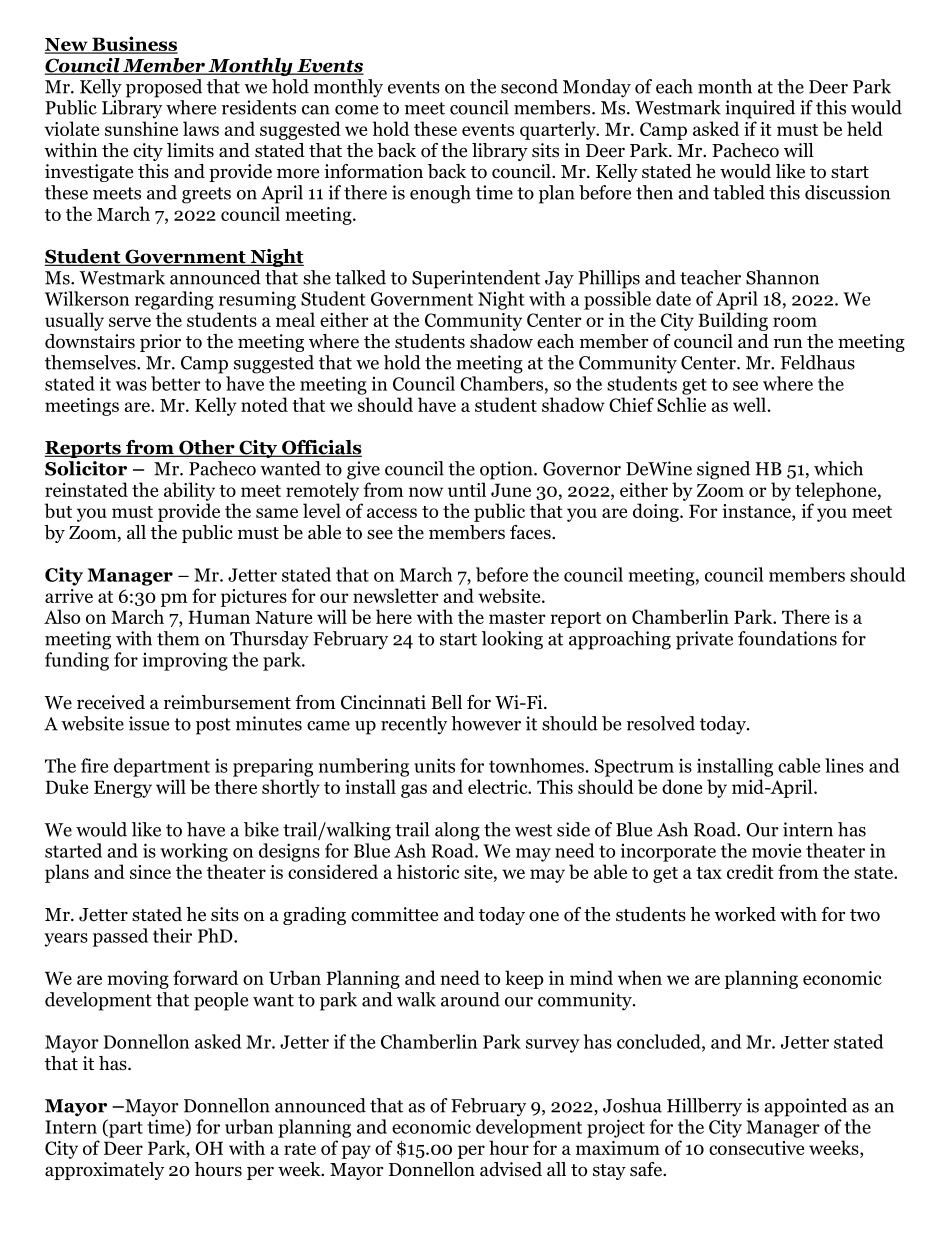 Image resolution: width=952 pixels, height=1233 pixels. I want to click on run, so click(788, 343).
